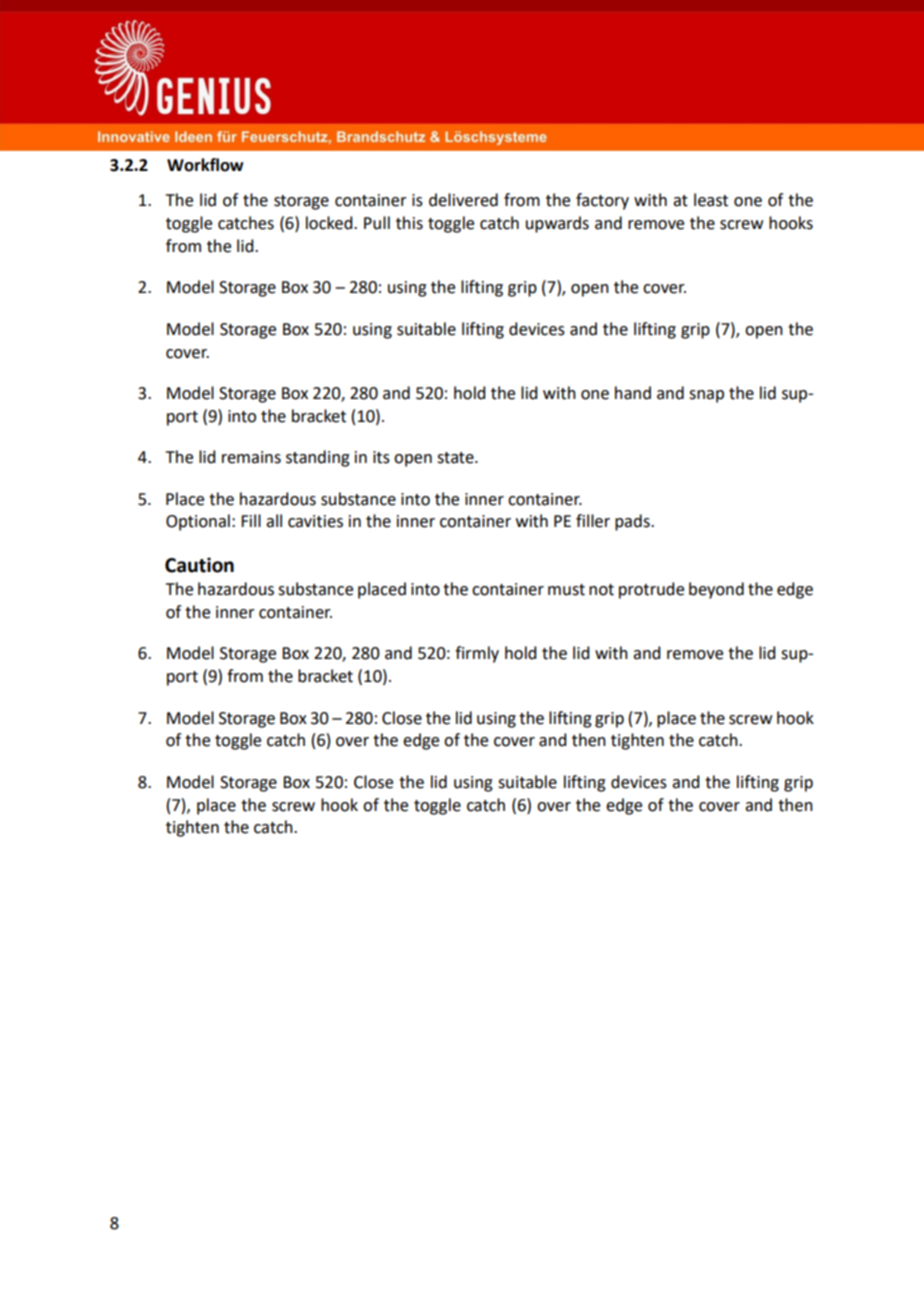 This screenshot has width=924, height=1308. Describe the element at coordinates (602, 201) in the screenshot. I see `factory` at that location.
